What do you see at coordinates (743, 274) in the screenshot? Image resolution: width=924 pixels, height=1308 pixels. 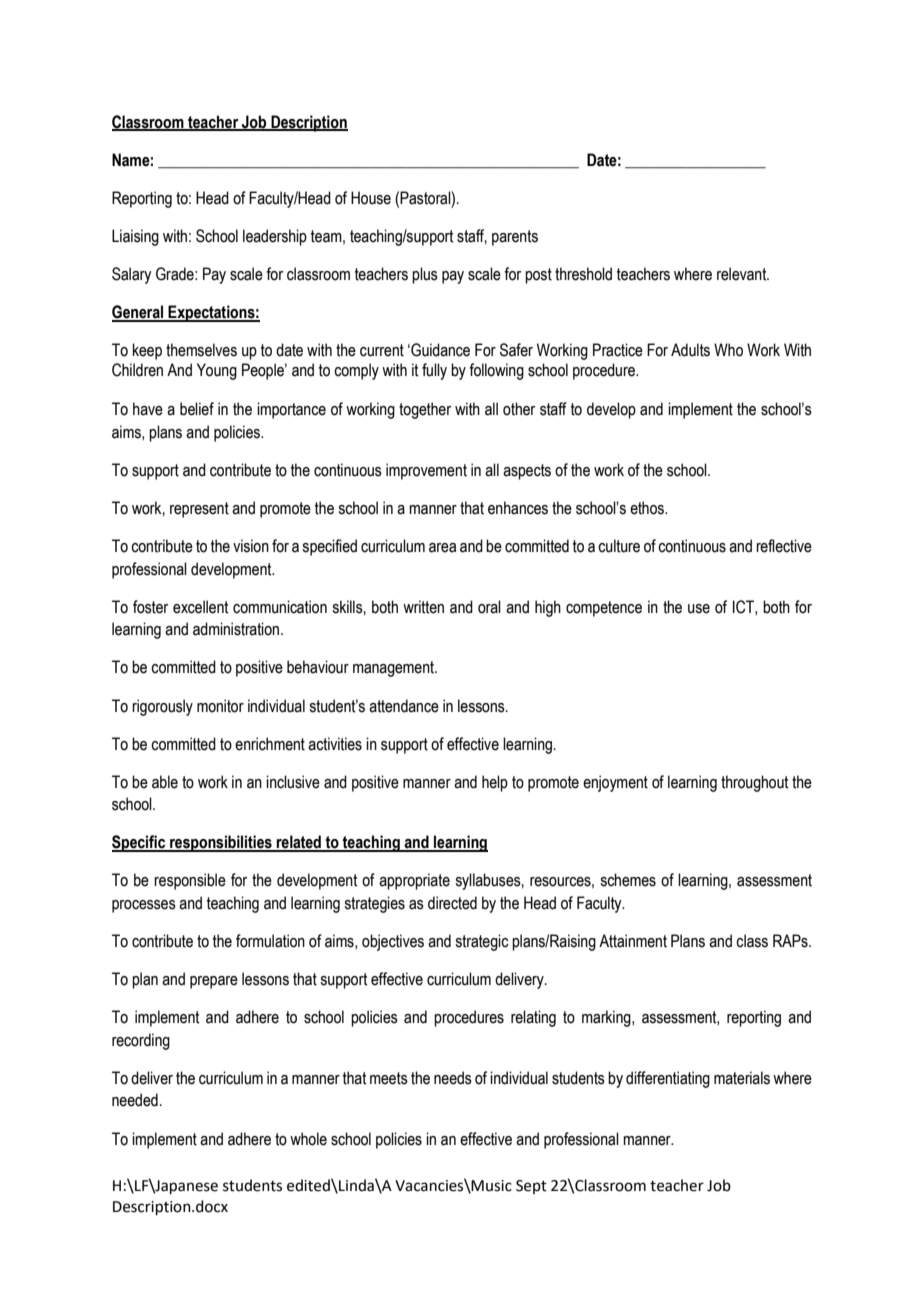 I see `relevant` at bounding box center [743, 274].
